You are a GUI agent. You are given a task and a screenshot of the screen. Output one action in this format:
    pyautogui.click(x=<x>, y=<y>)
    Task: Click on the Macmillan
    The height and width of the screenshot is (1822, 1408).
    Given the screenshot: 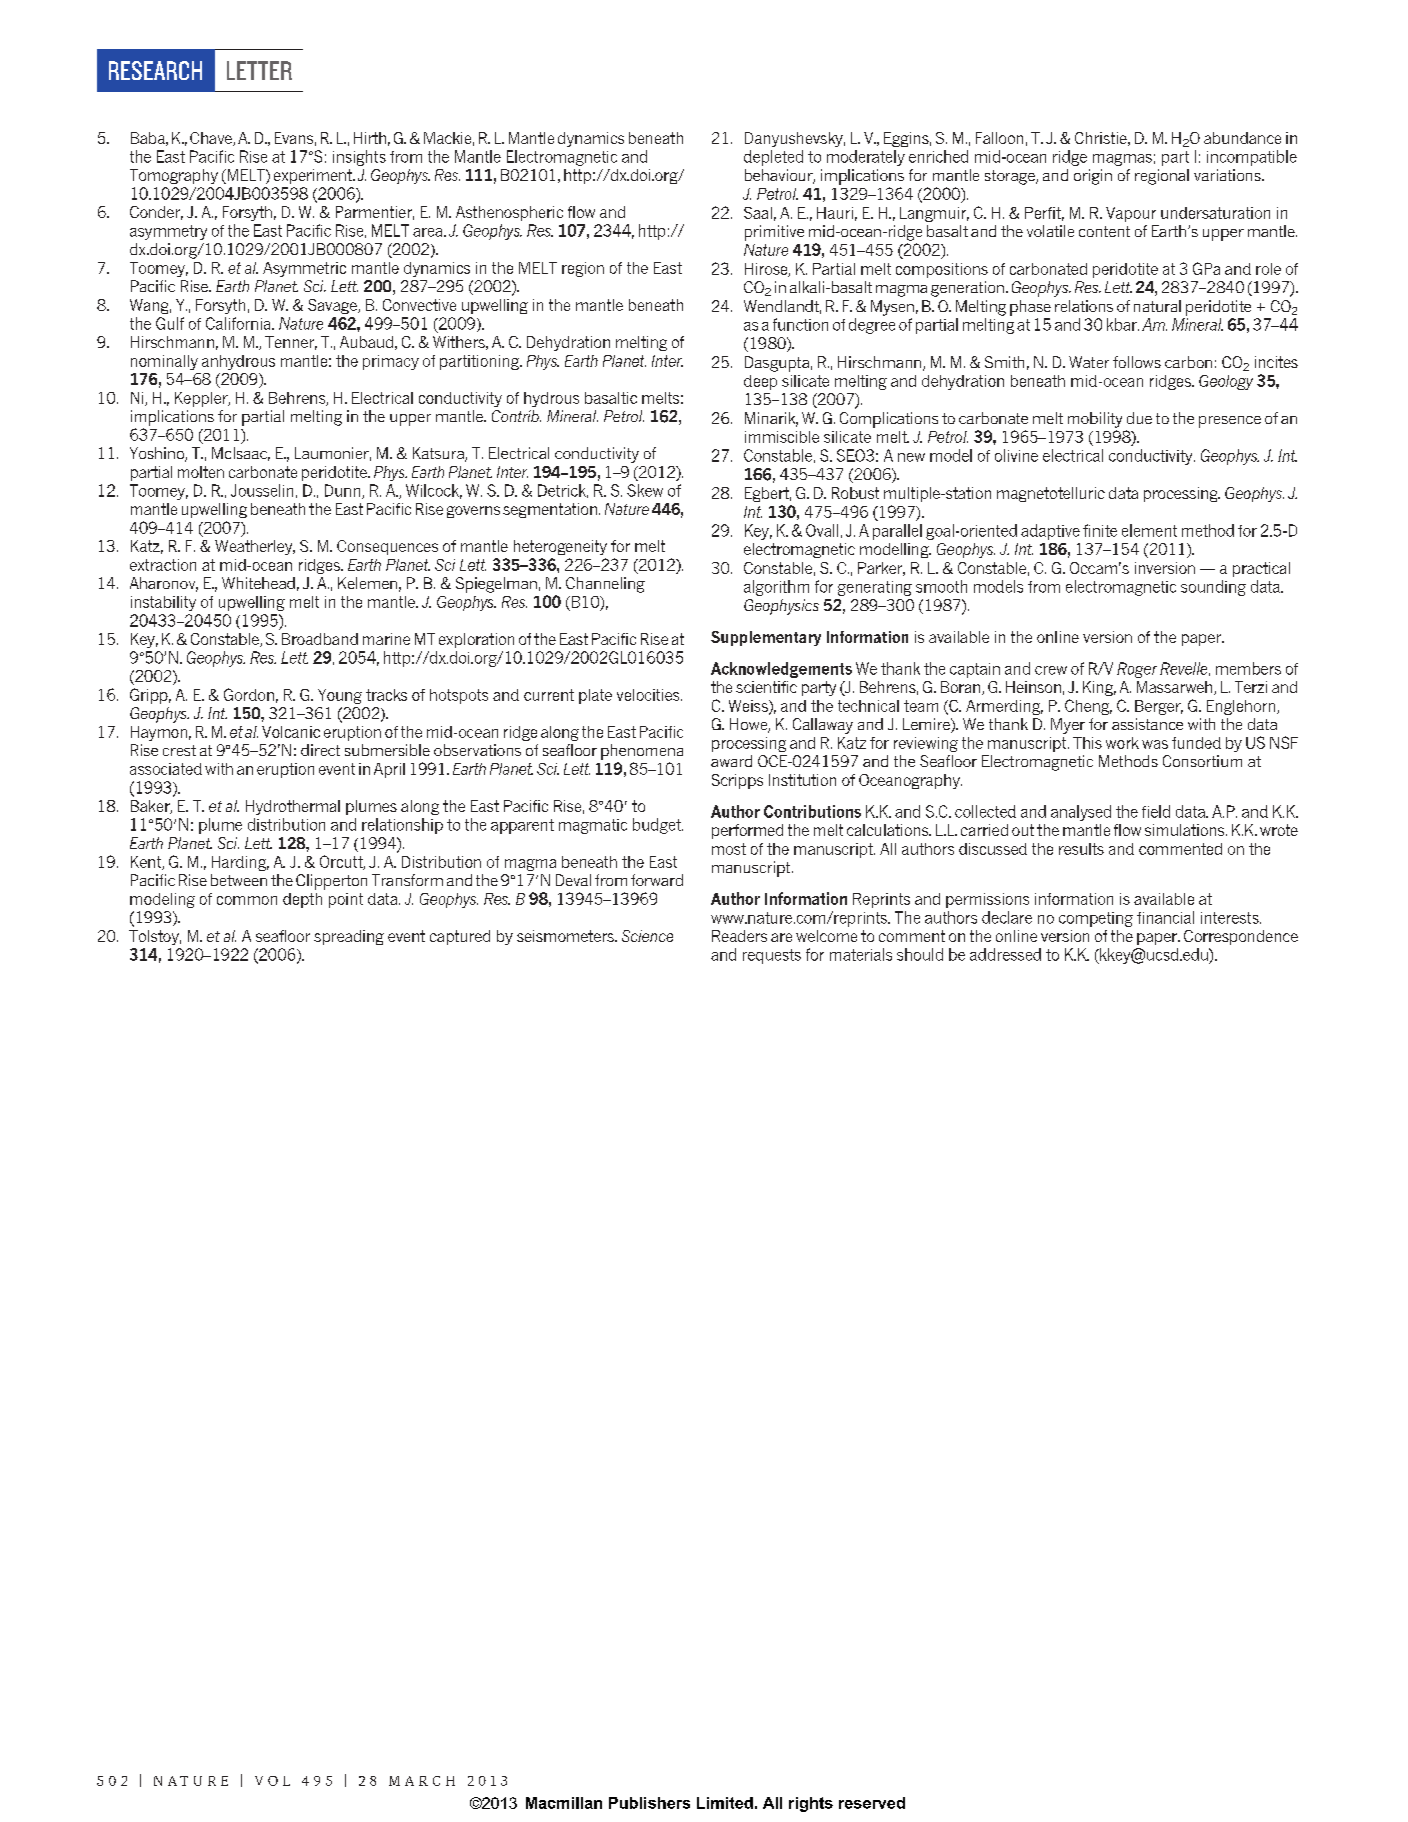 What is the action you would take?
    pyautogui.click(x=564, y=1803)
